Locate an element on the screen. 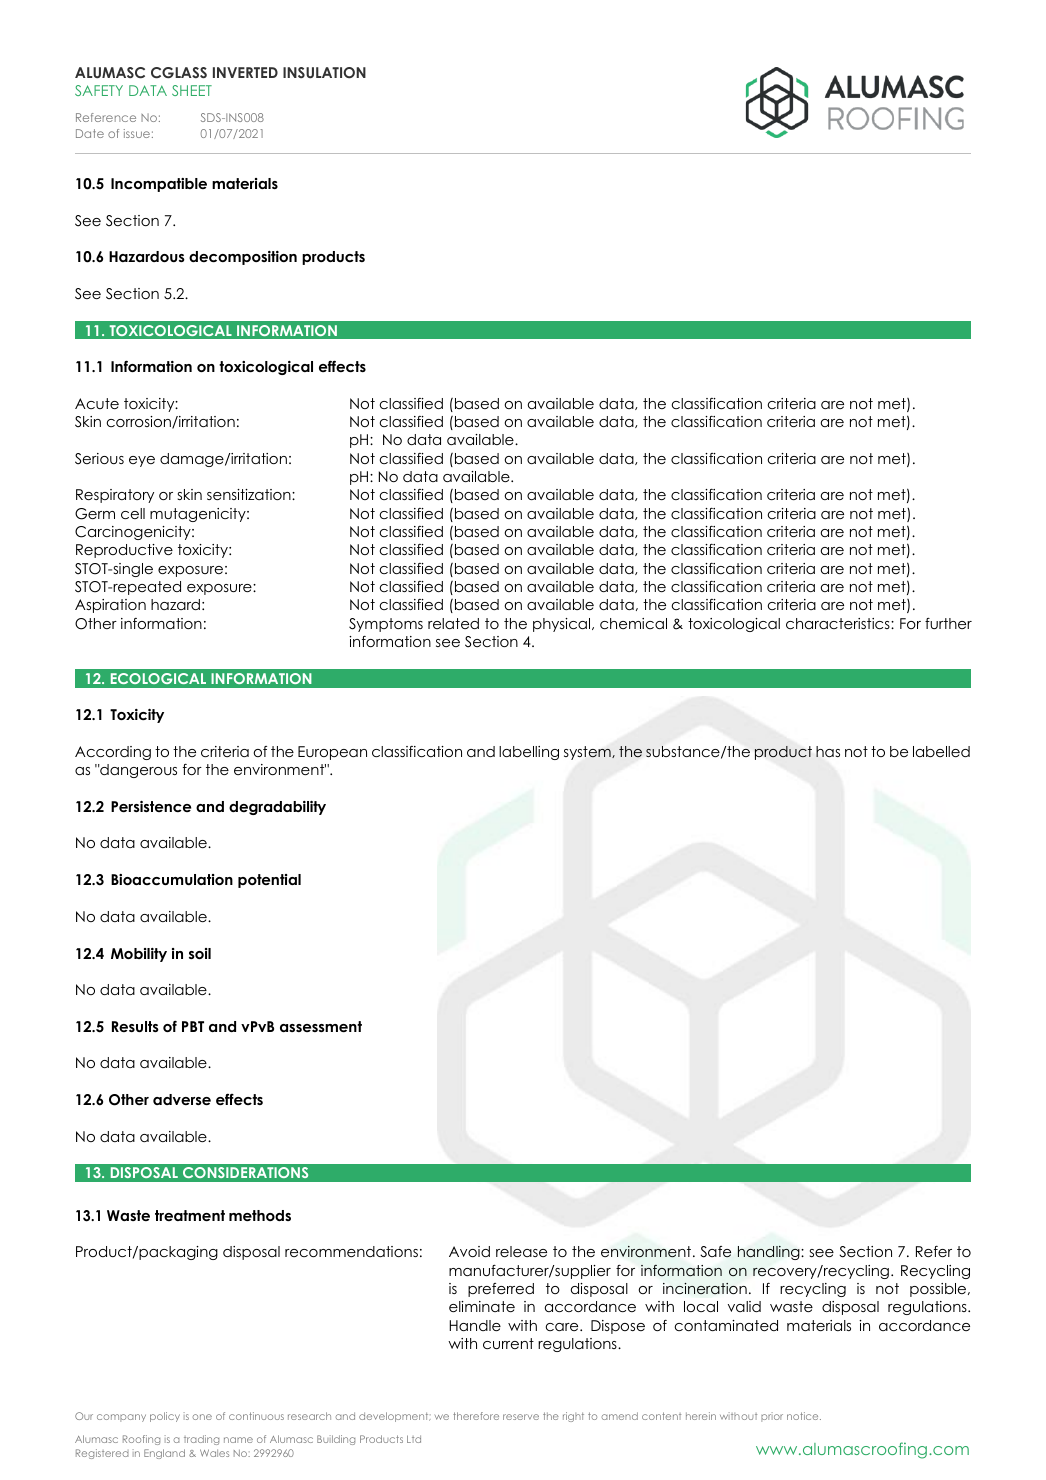  reserve is located at coordinates (521, 1417).
